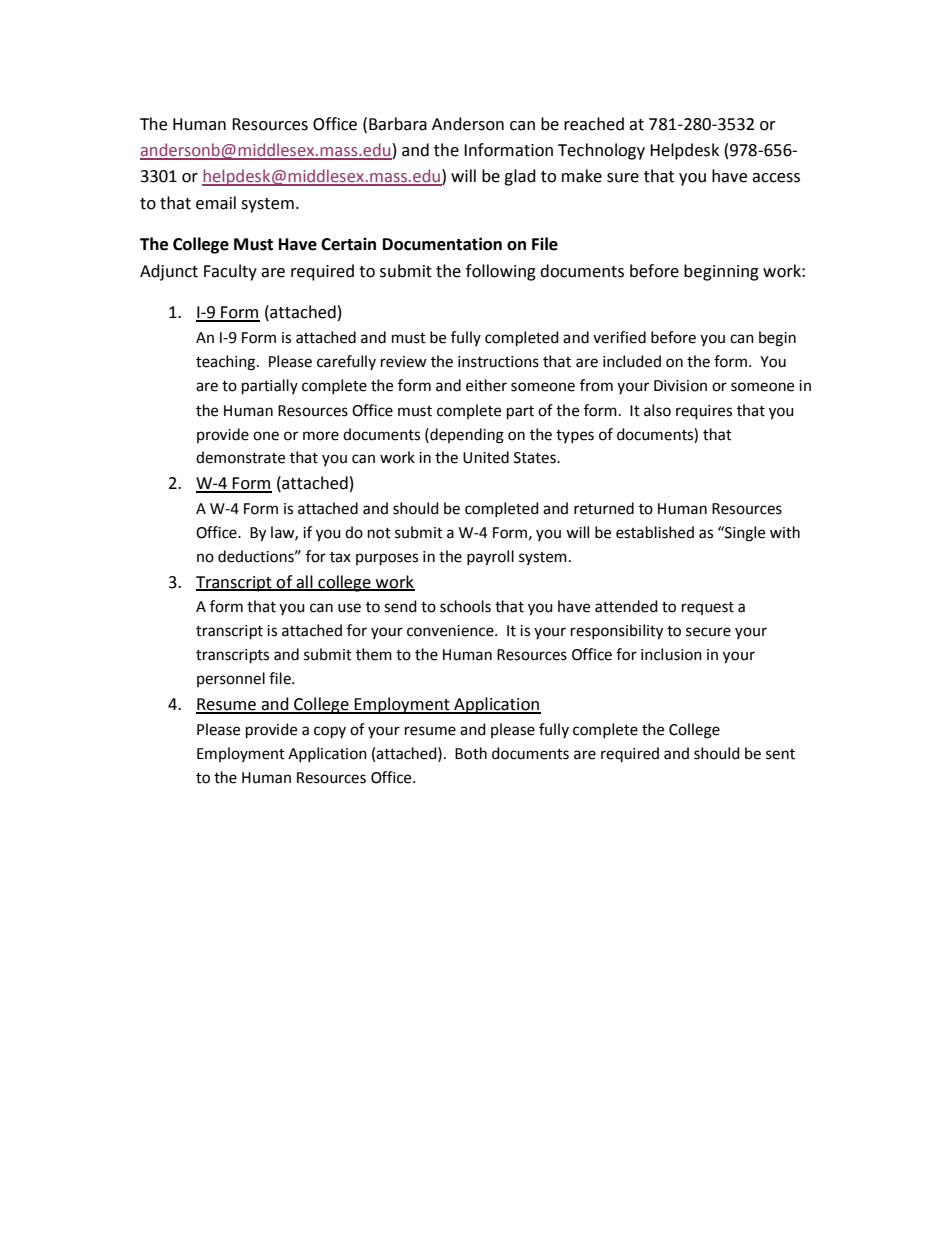 This image has width=952, height=1233. What do you see at coordinates (776, 178) in the image?
I see `access` at bounding box center [776, 178].
